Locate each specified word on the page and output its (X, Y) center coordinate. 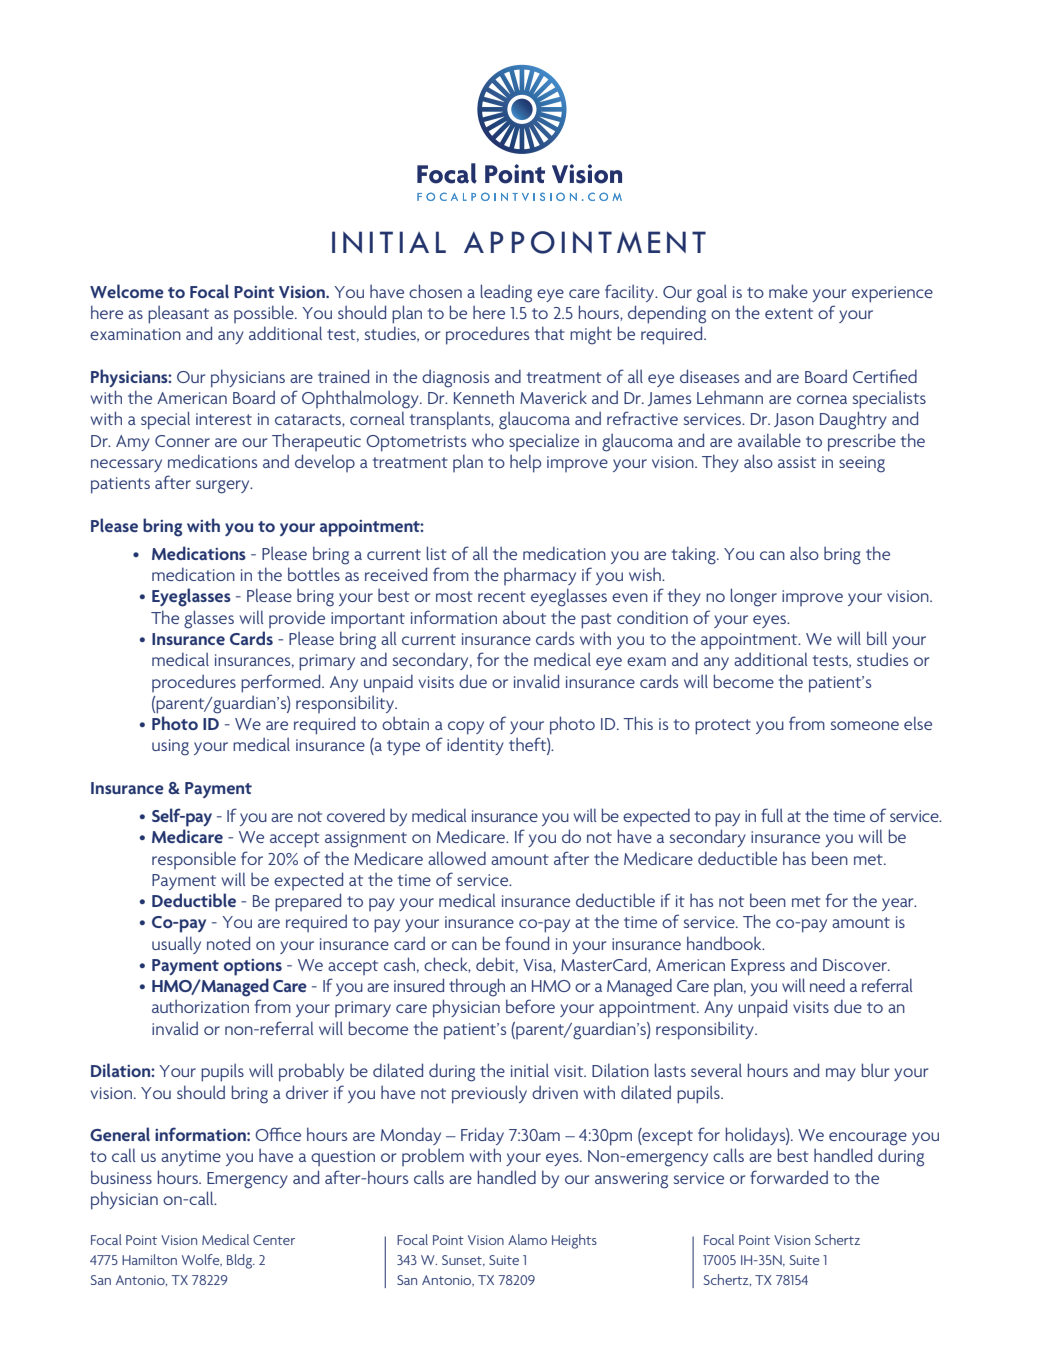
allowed (457, 858)
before (530, 1006)
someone (865, 725)
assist (797, 462)
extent (789, 313)
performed (282, 683)
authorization (200, 1006)
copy (466, 728)
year (899, 904)
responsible (194, 860)
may (841, 1074)
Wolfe (202, 1260)
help (525, 463)
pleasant (178, 315)
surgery (224, 487)
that (550, 333)
